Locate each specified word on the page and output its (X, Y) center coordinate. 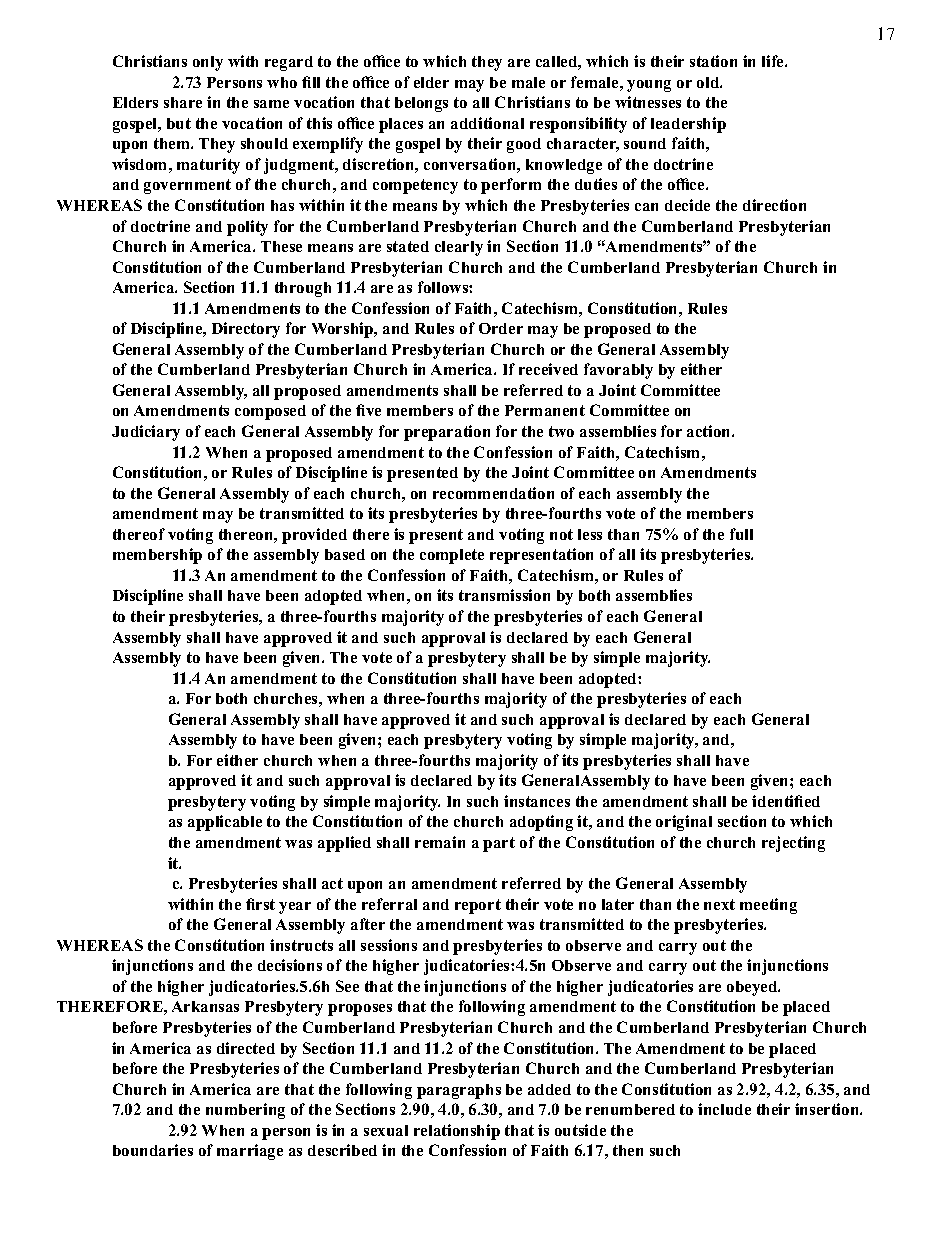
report (478, 906)
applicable (225, 823)
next (719, 904)
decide (687, 205)
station (713, 61)
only (208, 63)
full (741, 534)
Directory (246, 330)
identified (786, 801)
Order (501, 328)
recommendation (493, 493)
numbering (245, 1111)
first (260, 904)
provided (314, 536)
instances (537, 801)
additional (487, 123)
